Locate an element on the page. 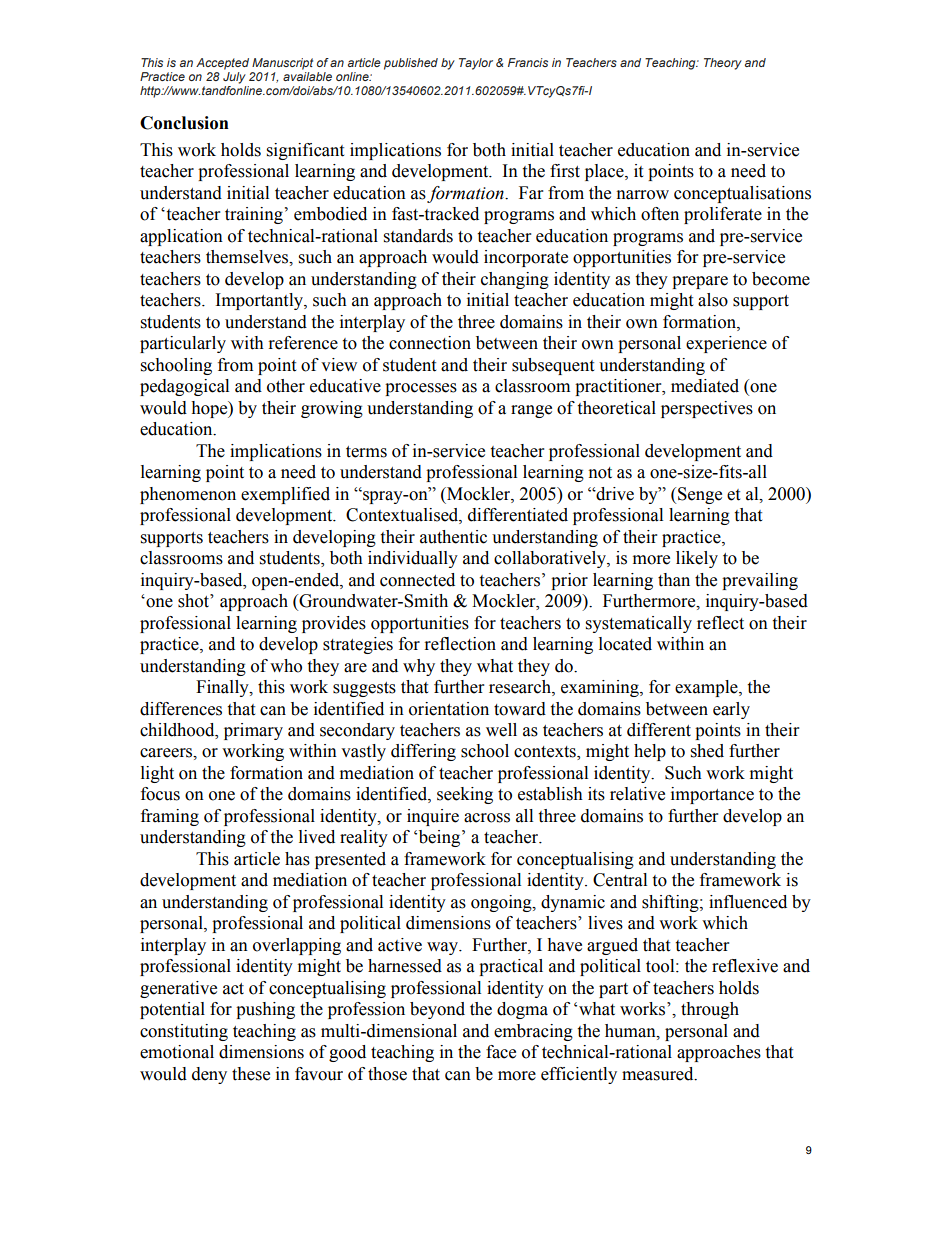  Taylor is located at coordinates (476, 64).
